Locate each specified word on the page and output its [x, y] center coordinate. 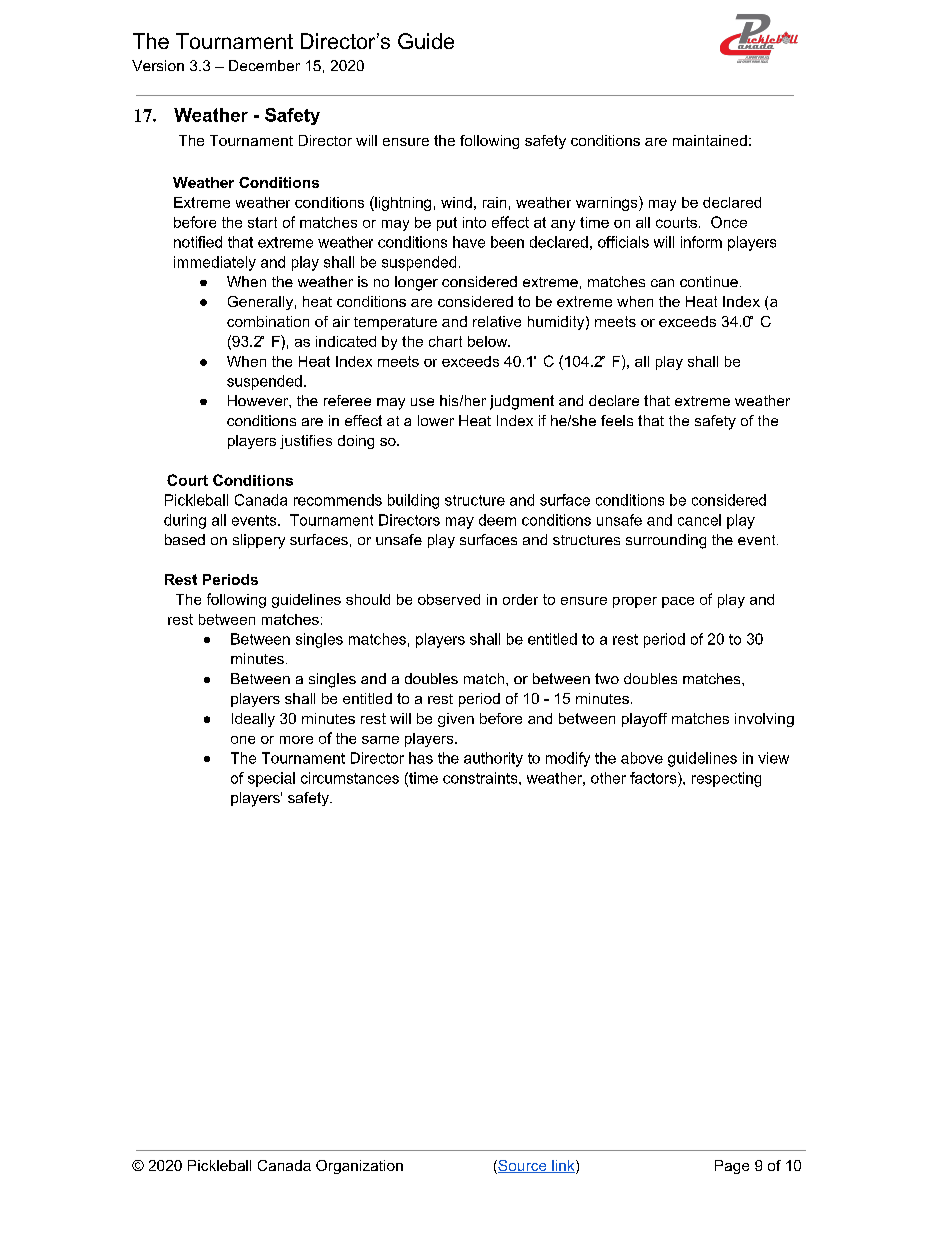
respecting [726, 779]
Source [522, 1167]
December [264, 65]
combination [268, 321]
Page [732, 1167]
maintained [710, 140]
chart [445, 341]
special [271, 779]
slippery [259, 541]
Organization [359, 1167]
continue [709, 281]
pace [678, 602]
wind [456, 202]
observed [449, 599]
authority [493, 759]
